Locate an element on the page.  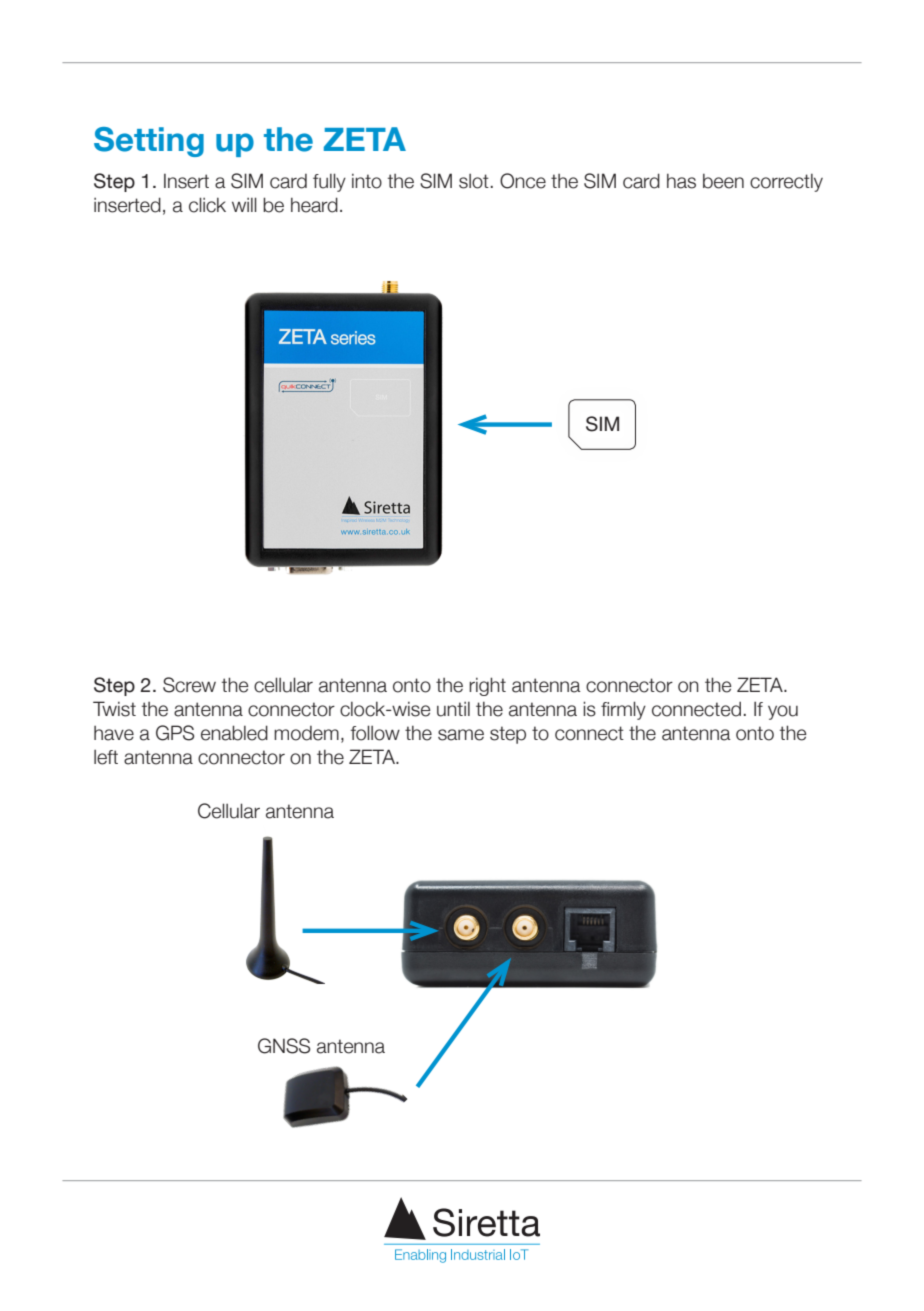
slot is located at coordinates (474, 181).
